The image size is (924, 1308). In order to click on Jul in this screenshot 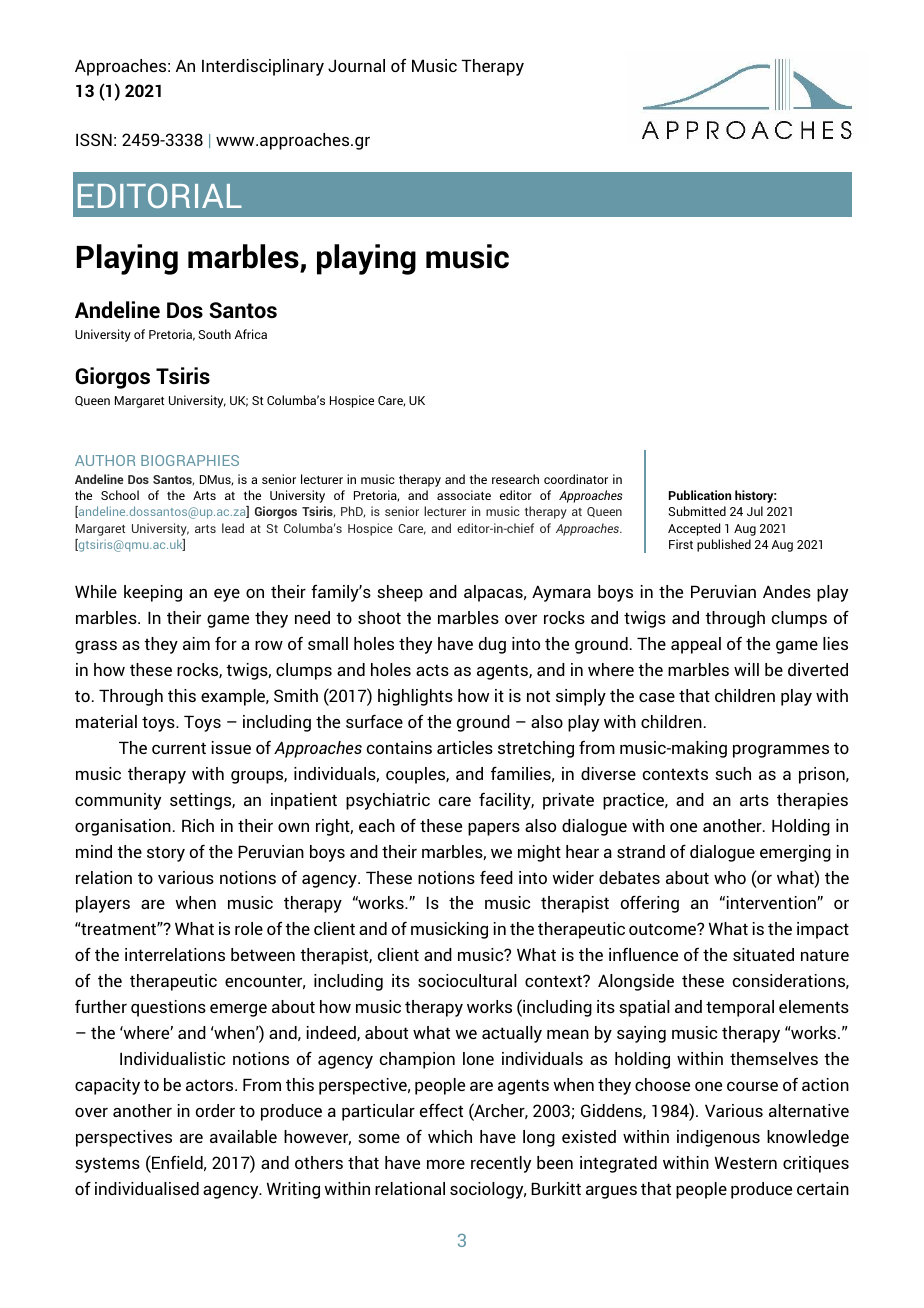, I will do `click(755, 511)`.
